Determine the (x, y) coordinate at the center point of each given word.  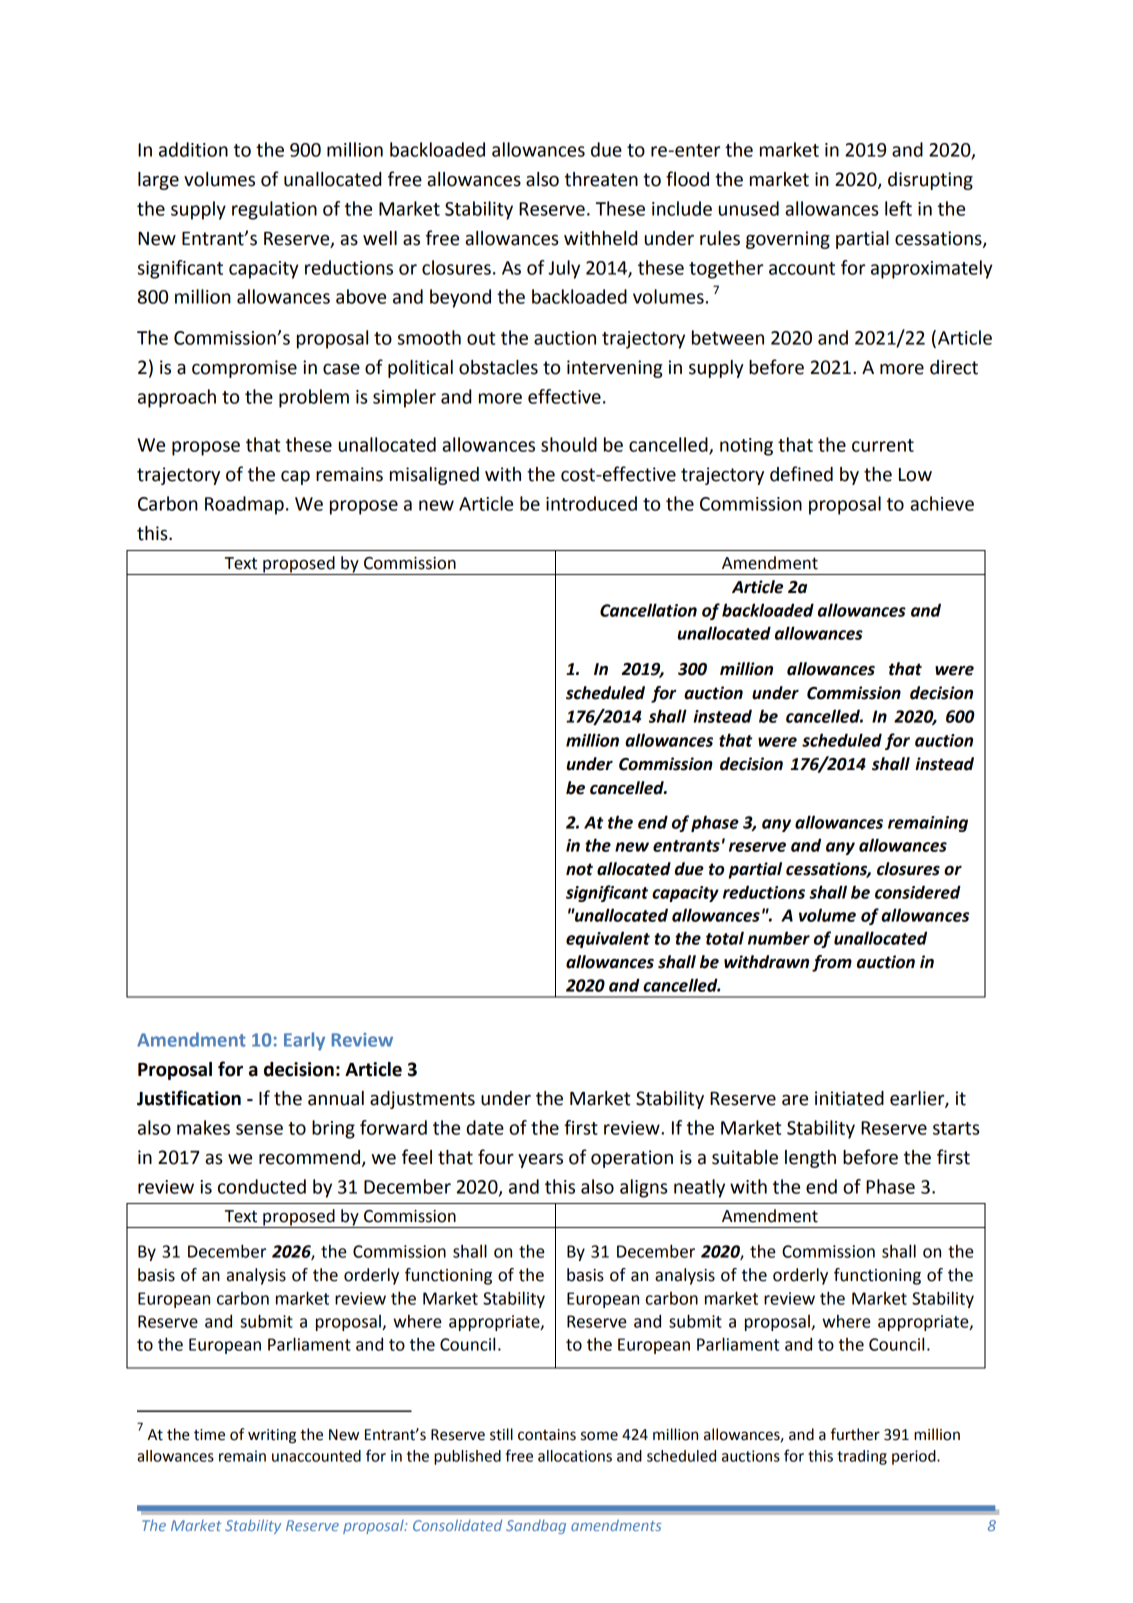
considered (918, 892)
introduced (591, 503)
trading (862, 1457)
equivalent (608, 939)
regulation (274, 210)
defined (801, 474)
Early (304, 1041)
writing (272, 1436)
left (898, 208)
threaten (601, 179)
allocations (575, 1456)
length (810, 1159)
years (540, 1161)
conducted (262, 1186)
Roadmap (244, 505)
